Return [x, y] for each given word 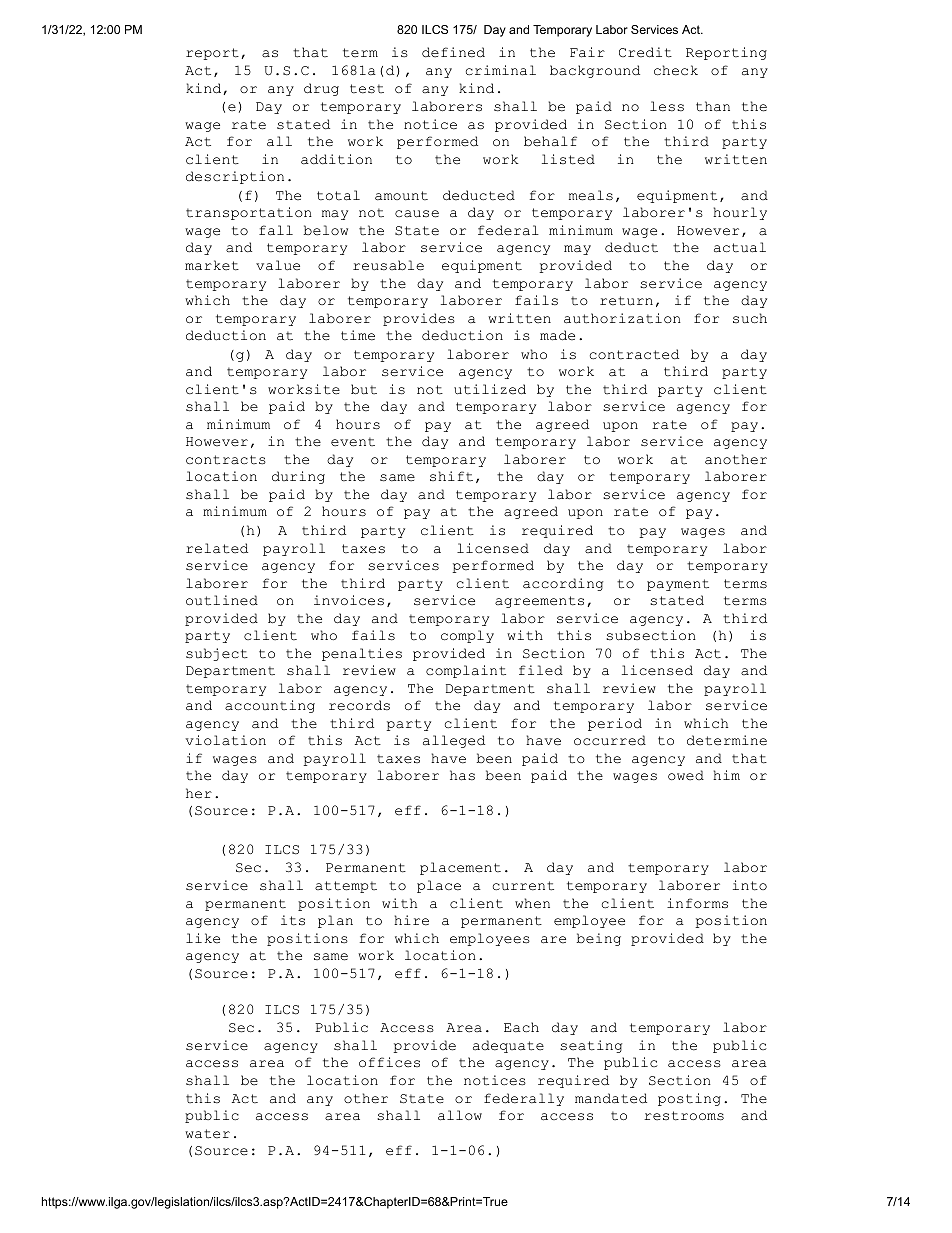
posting [689, 1099]
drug [321, 89]
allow [460, 1115]
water [207, 1134]
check [676, 70]
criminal [501, 70]
